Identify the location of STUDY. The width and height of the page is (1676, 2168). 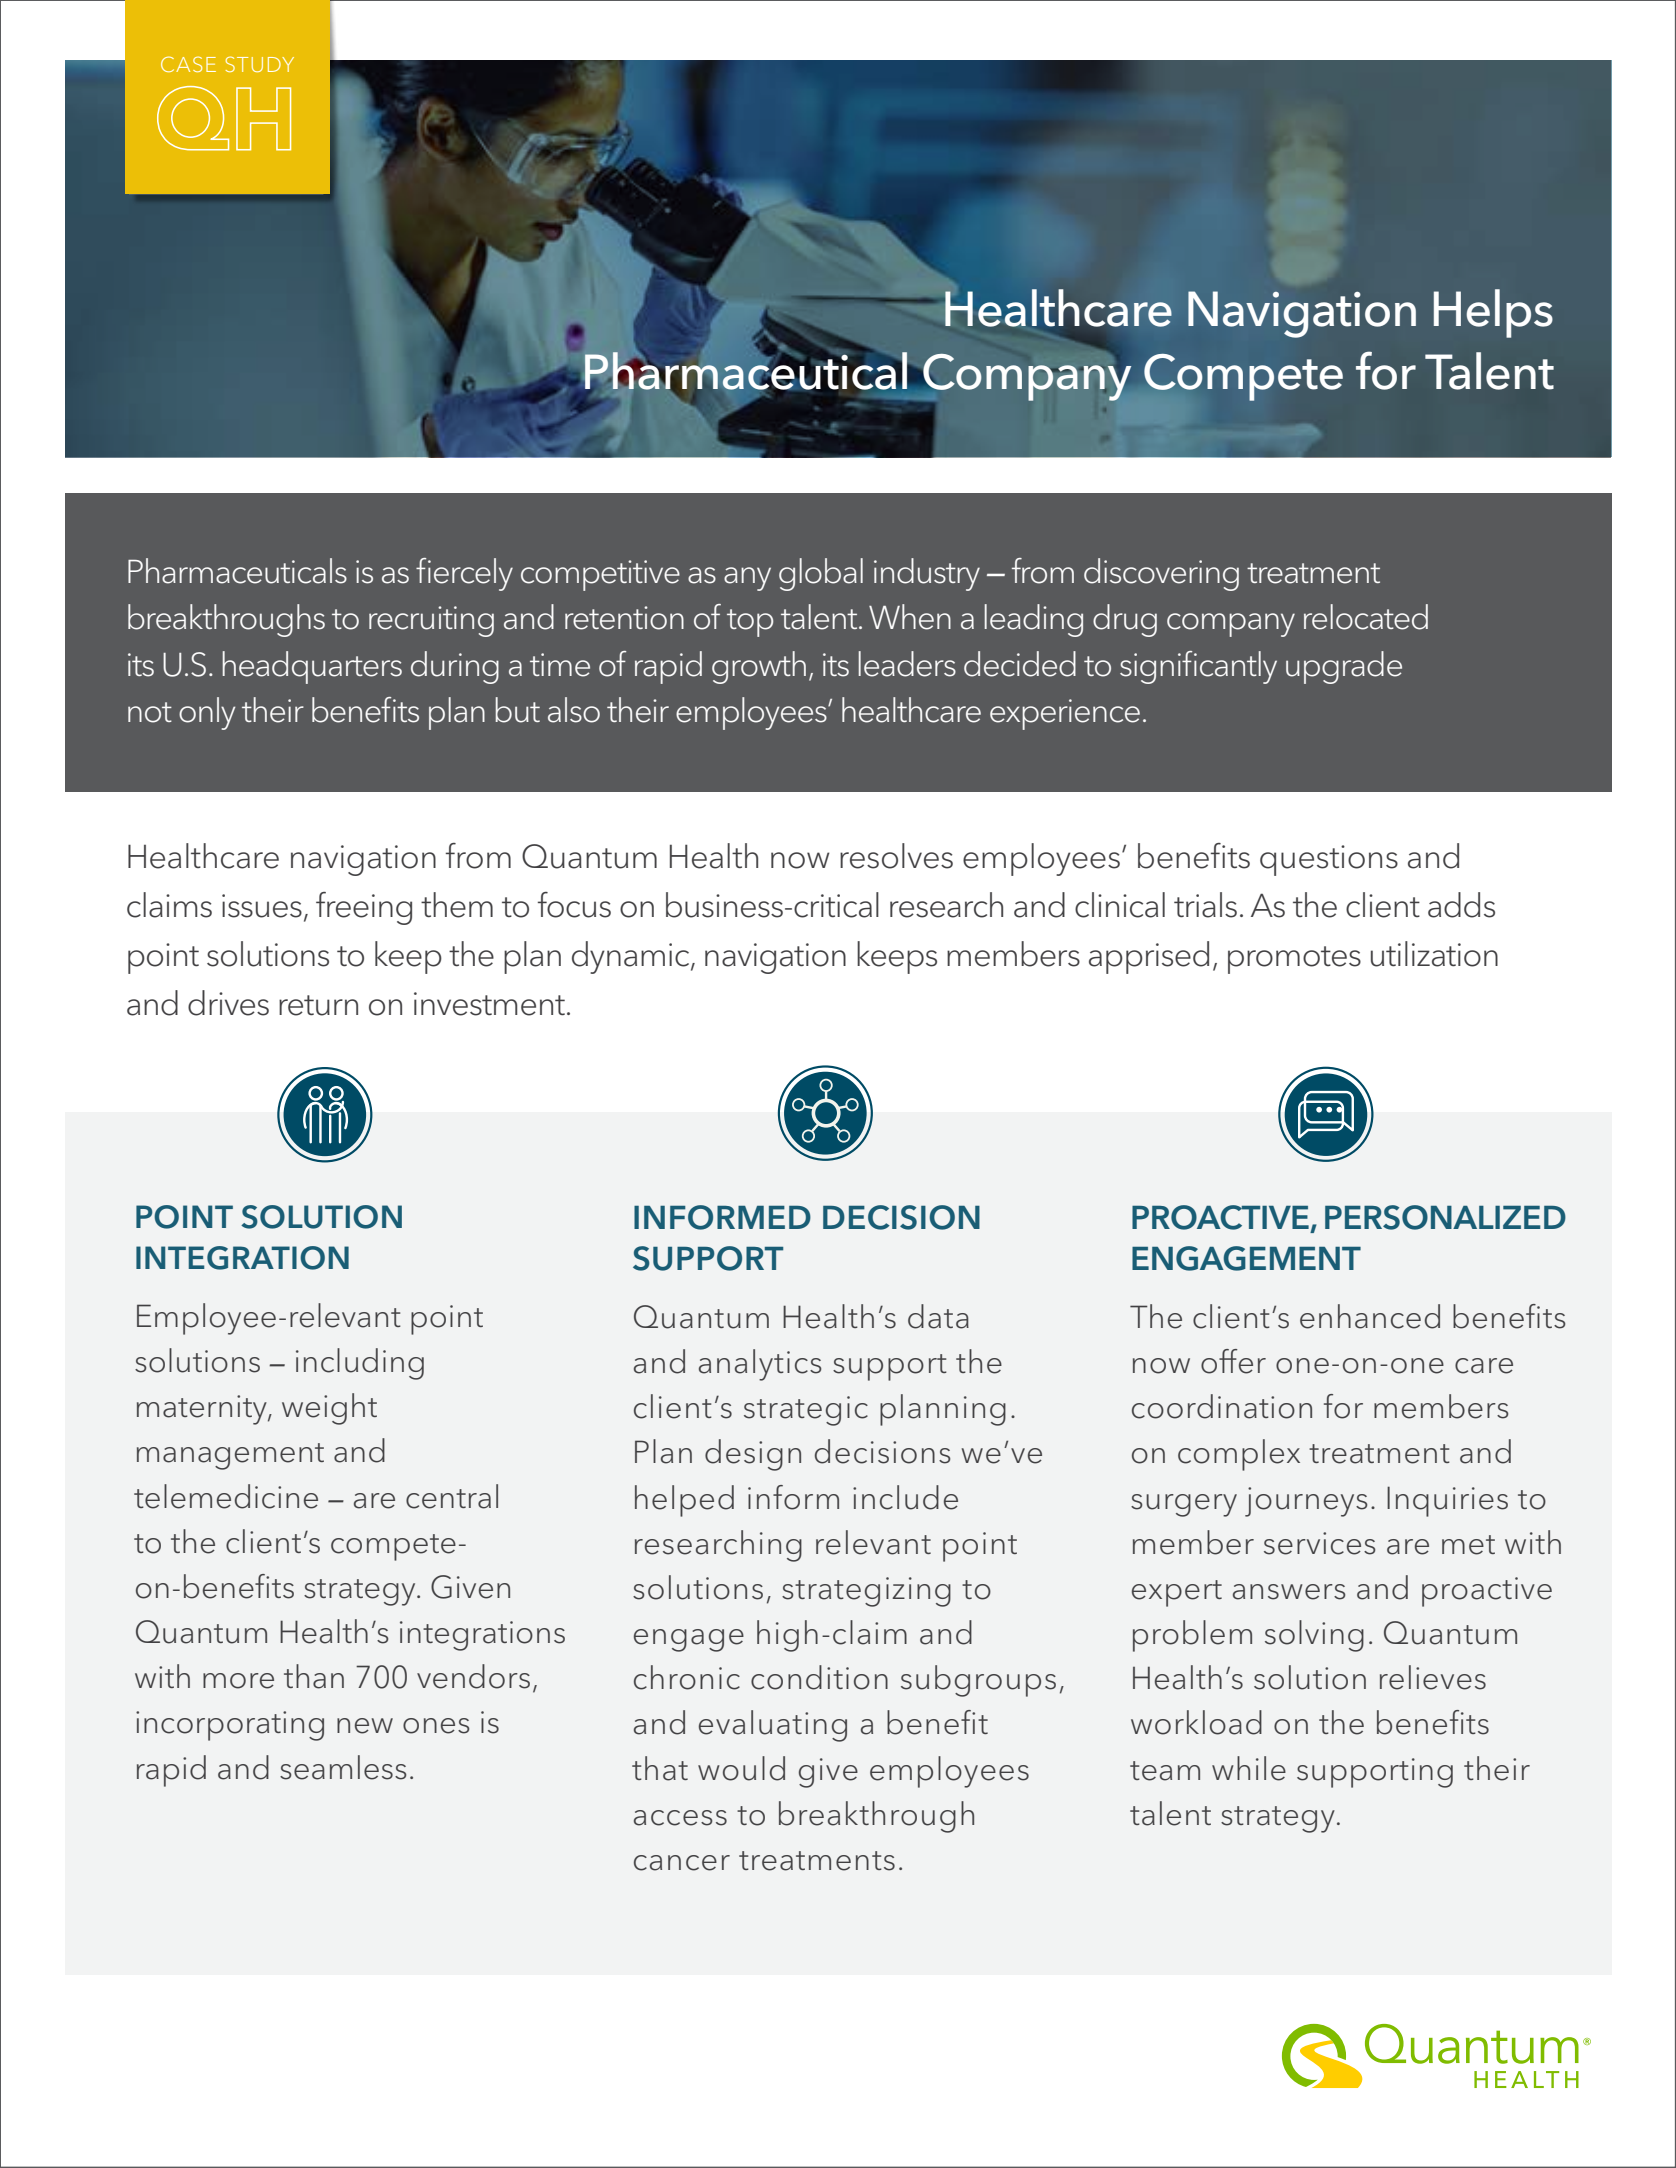
(259, 64).
